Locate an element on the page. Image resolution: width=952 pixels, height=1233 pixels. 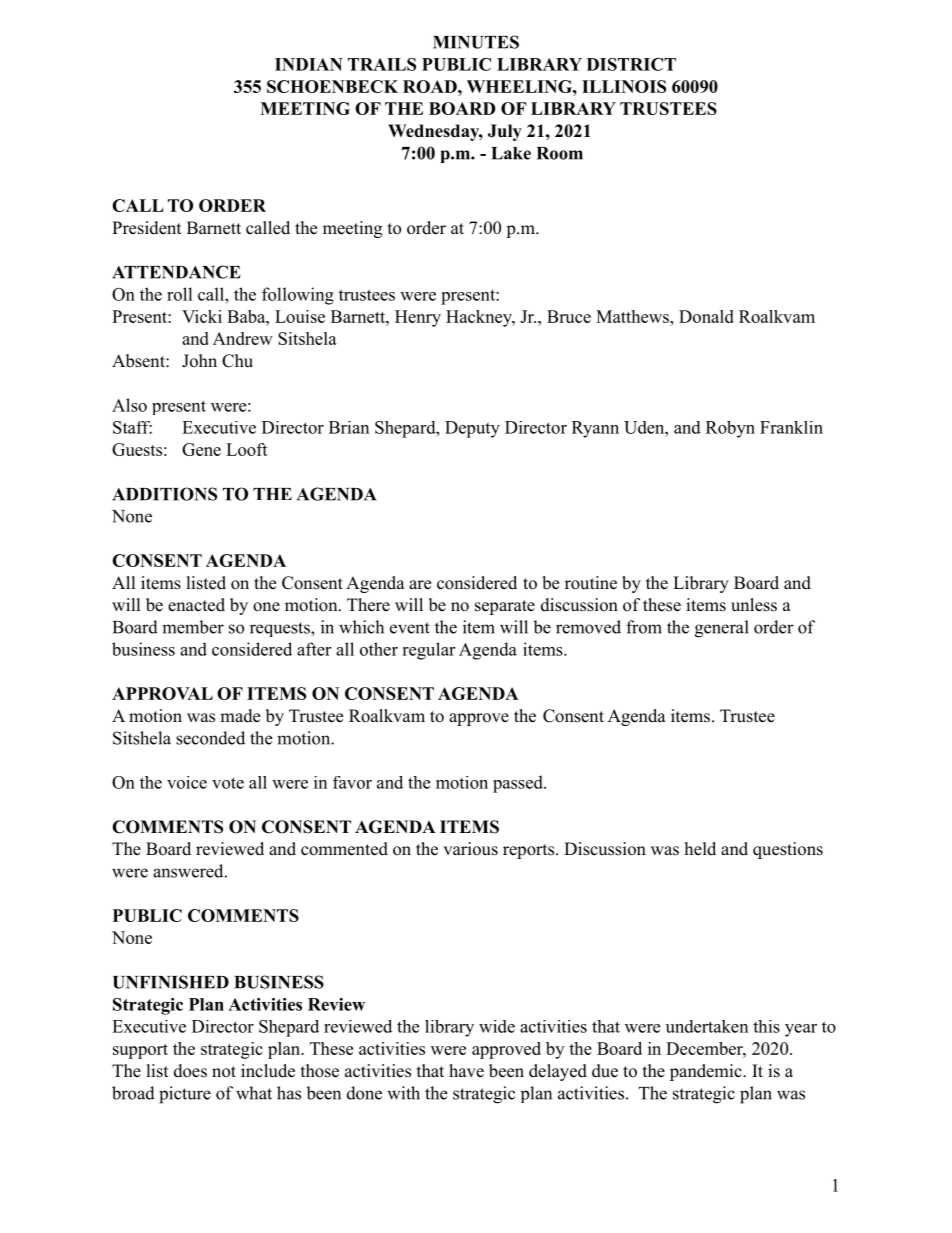
not is located at coordinates (224, 1072).
